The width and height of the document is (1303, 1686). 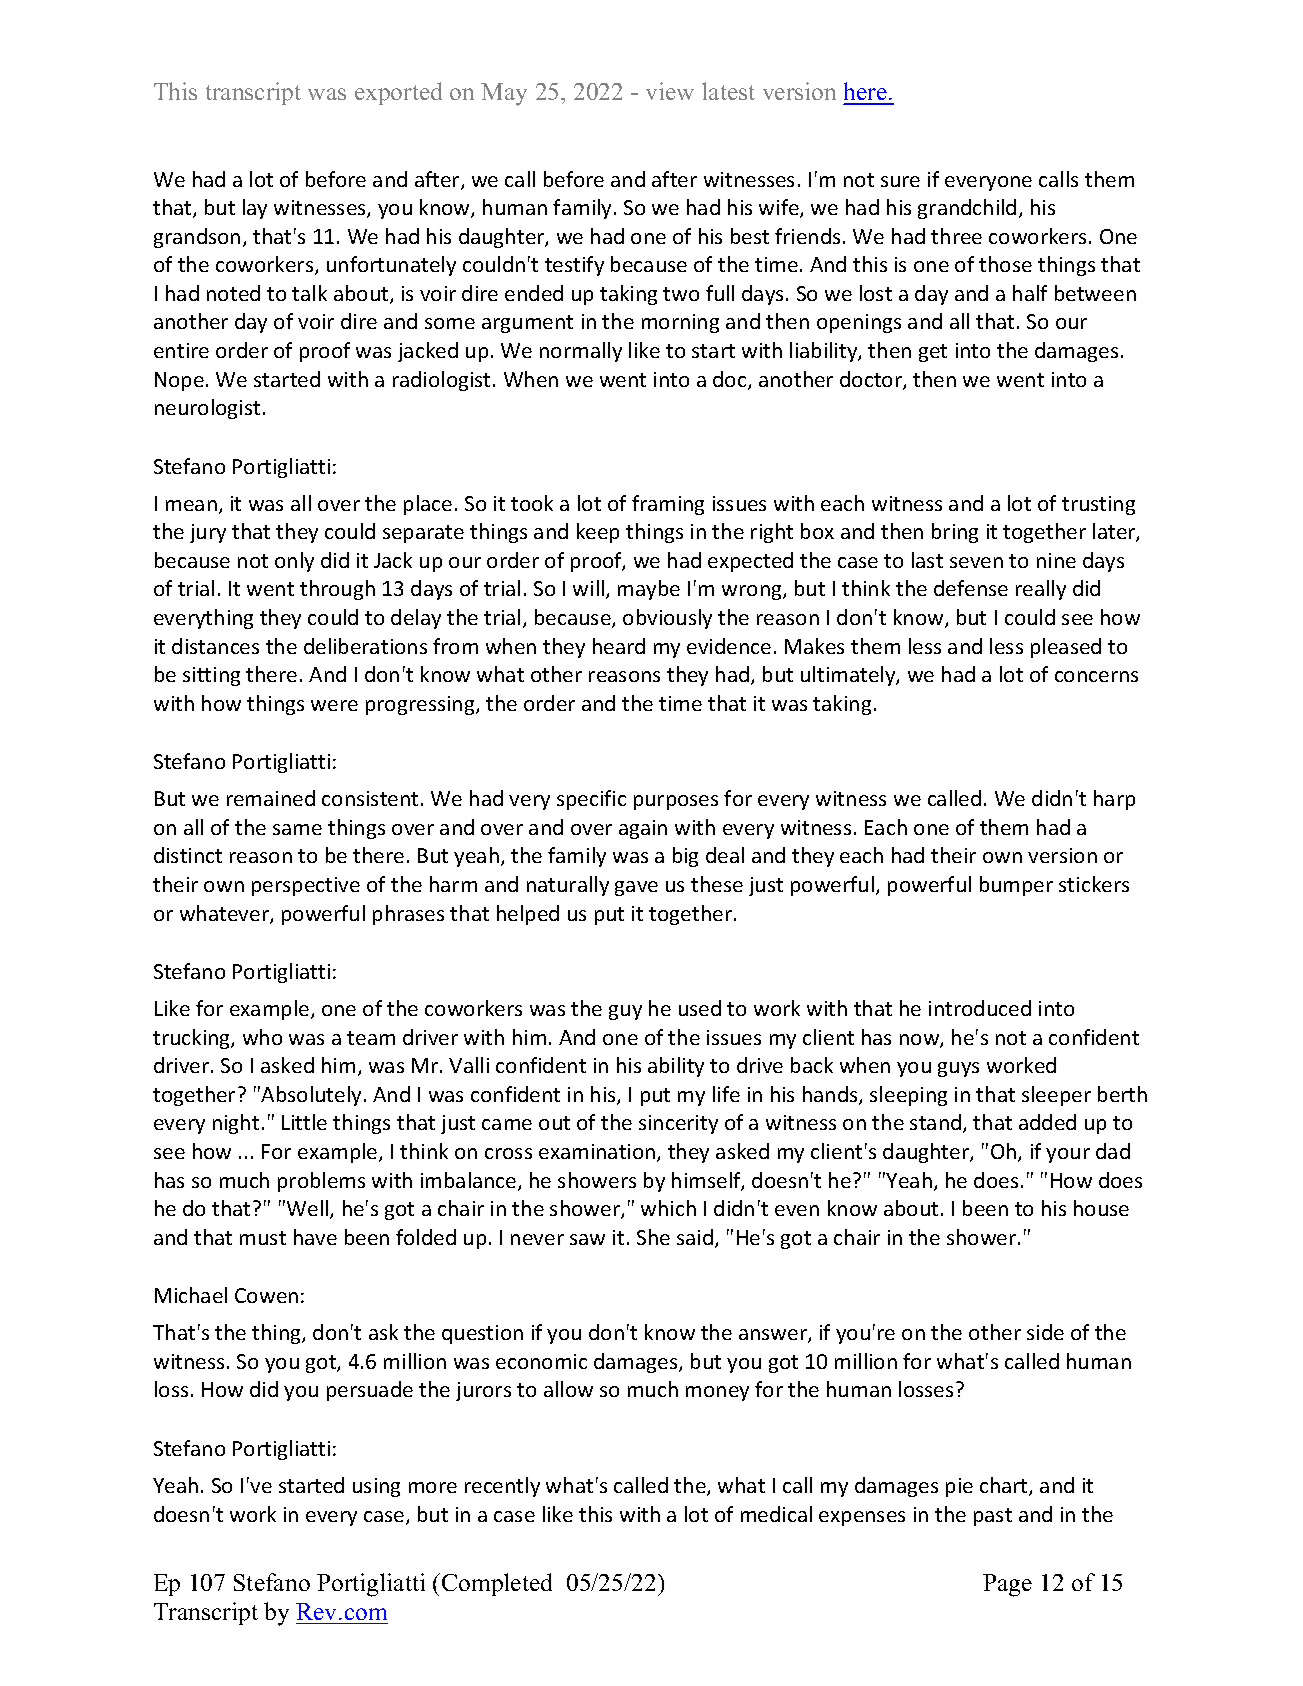 What do you see at coordinates (376, 1487) in the document?
I see `using` at bounding box center [376, 1487].
